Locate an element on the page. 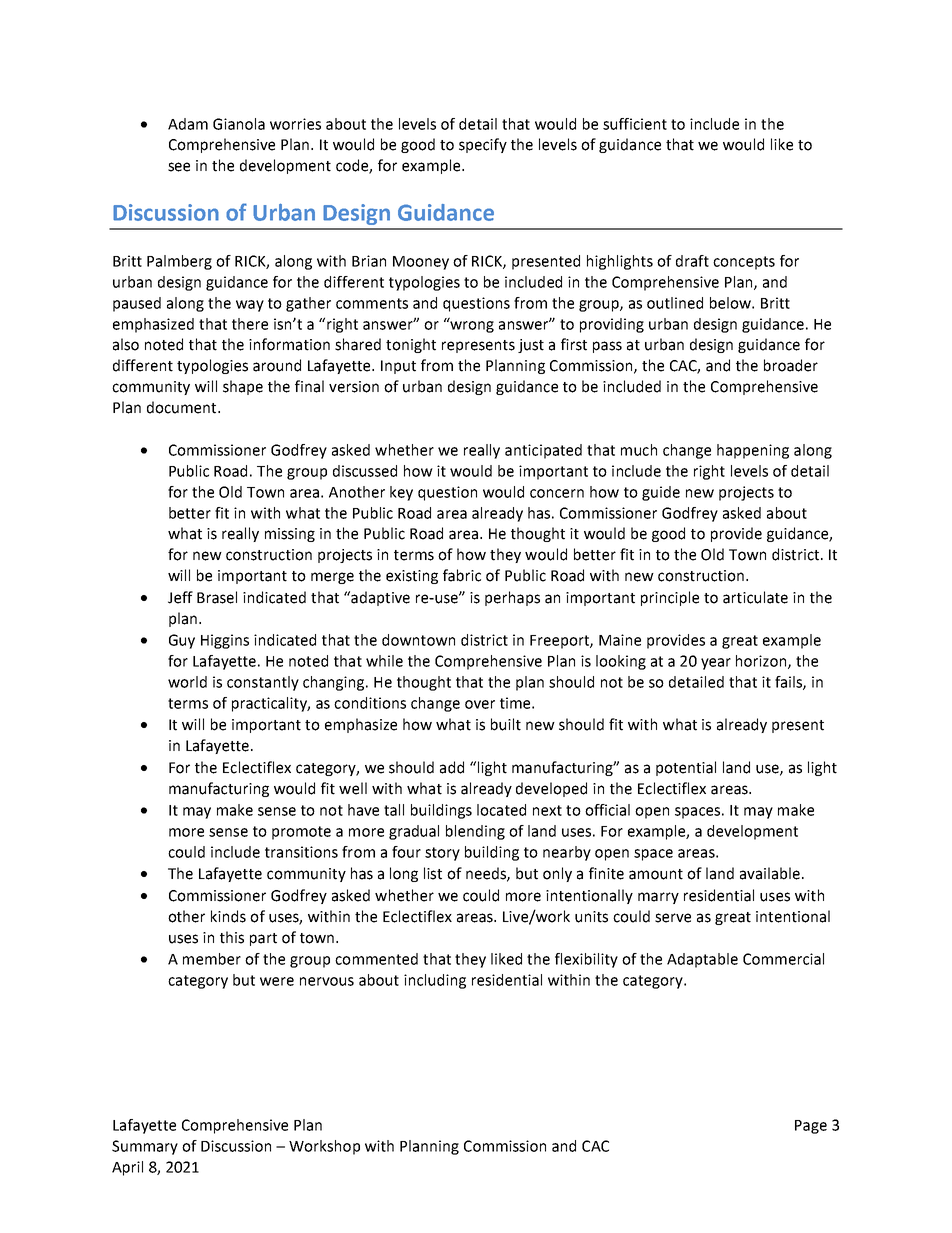 The width and height of the image is (952, 1233). document is located at coordinates (183, 407).
